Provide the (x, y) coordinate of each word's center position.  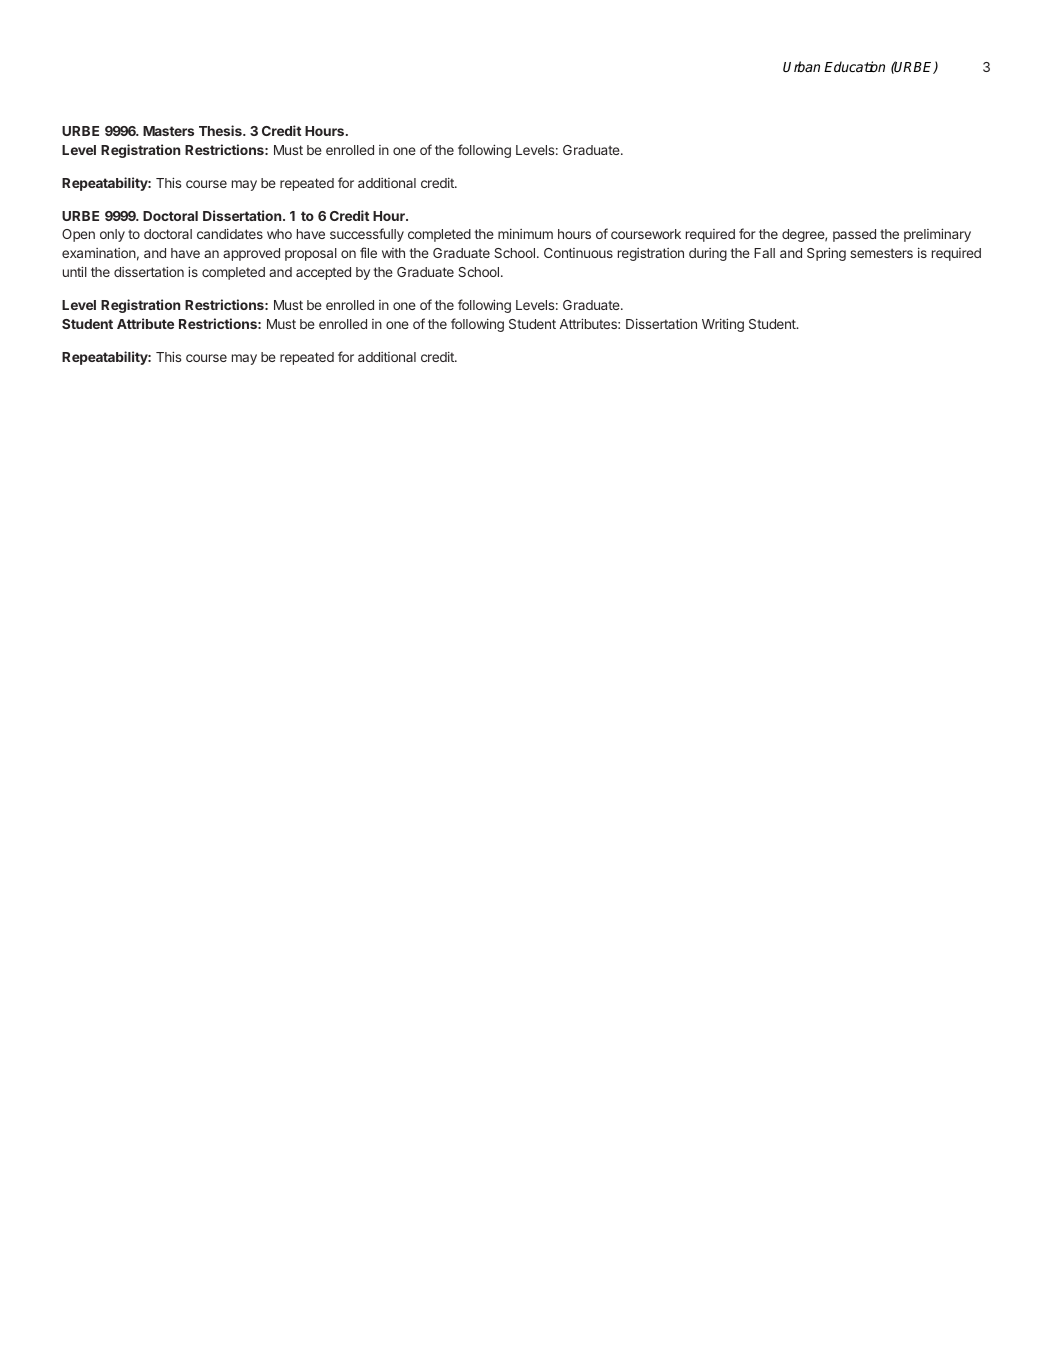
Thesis (221, 130)
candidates (230, 234)
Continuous (578, 253)
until (75, 271)
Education (854, 66)
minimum (525, 234)
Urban (801, 66)
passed (854, 235)
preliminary (937, 235)
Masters (168, 131)
